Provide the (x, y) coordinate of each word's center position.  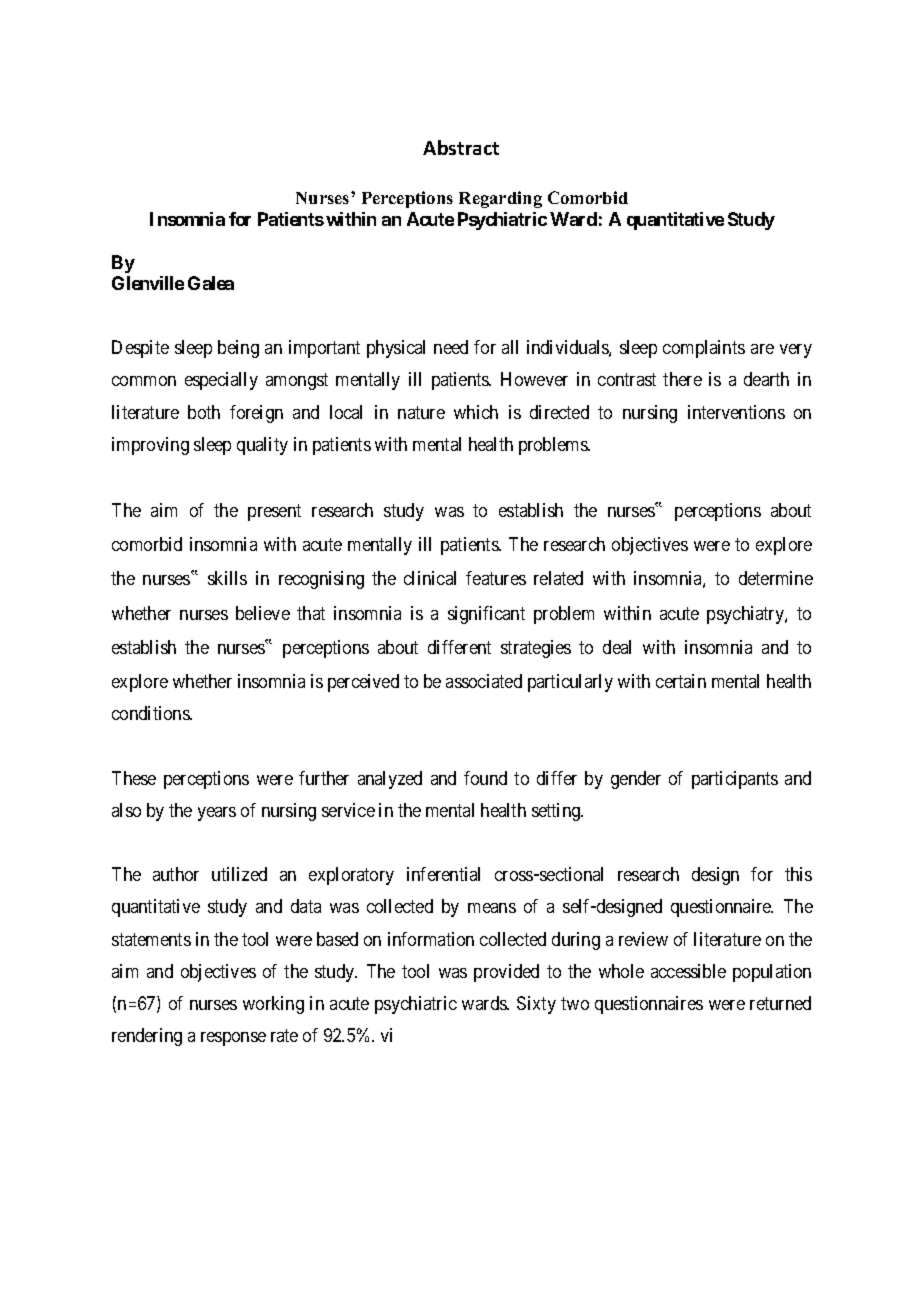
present (274, 512)
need (451, 347)
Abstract (461, 147)
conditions (151, 713)
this (798, 874)
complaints (704, 349)
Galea (211, 283)
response (233, 1039)
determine (776, 578)
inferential (443, 874)
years (217, 814)
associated (484, 681)
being (238, 349)
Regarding (500, 199)
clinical (430, 578)
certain (681, 681)
